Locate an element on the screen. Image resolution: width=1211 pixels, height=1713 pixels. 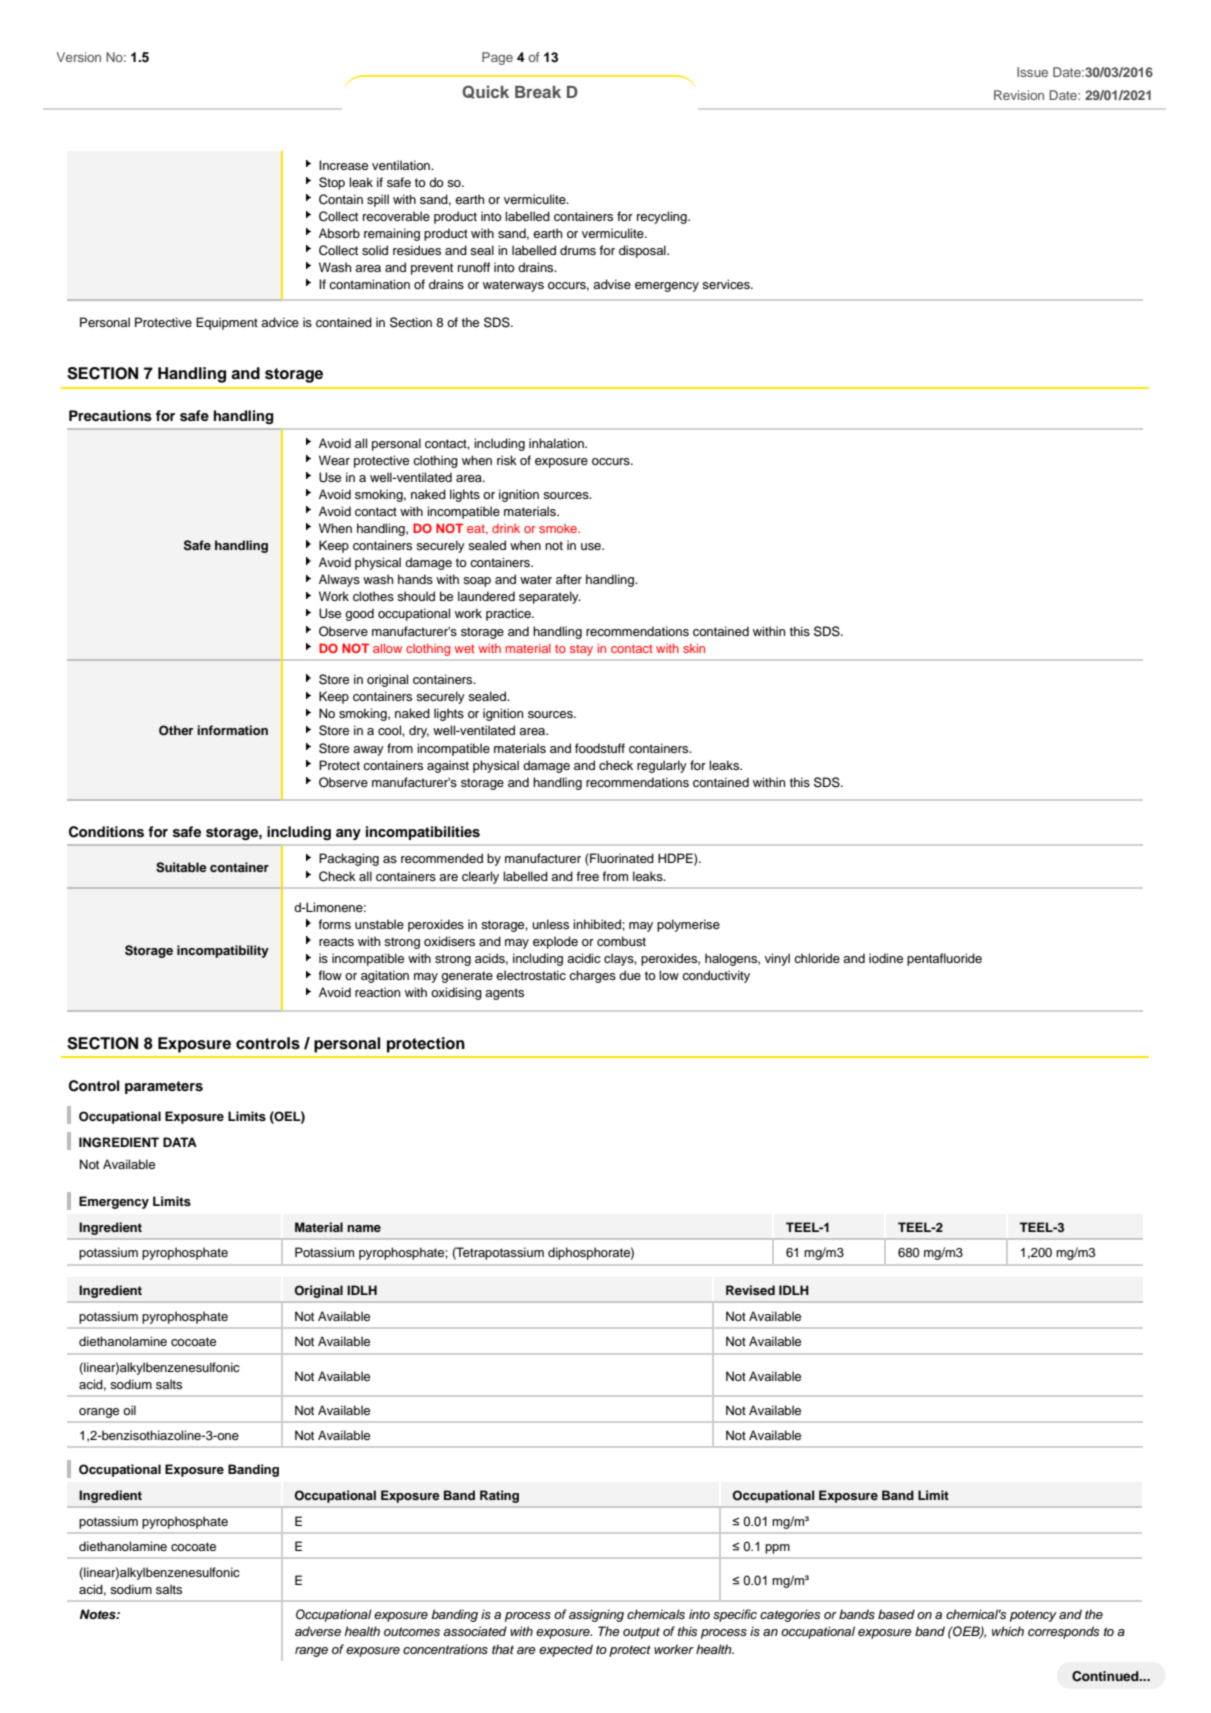
Revision is located at coordinates (1019, 95).
